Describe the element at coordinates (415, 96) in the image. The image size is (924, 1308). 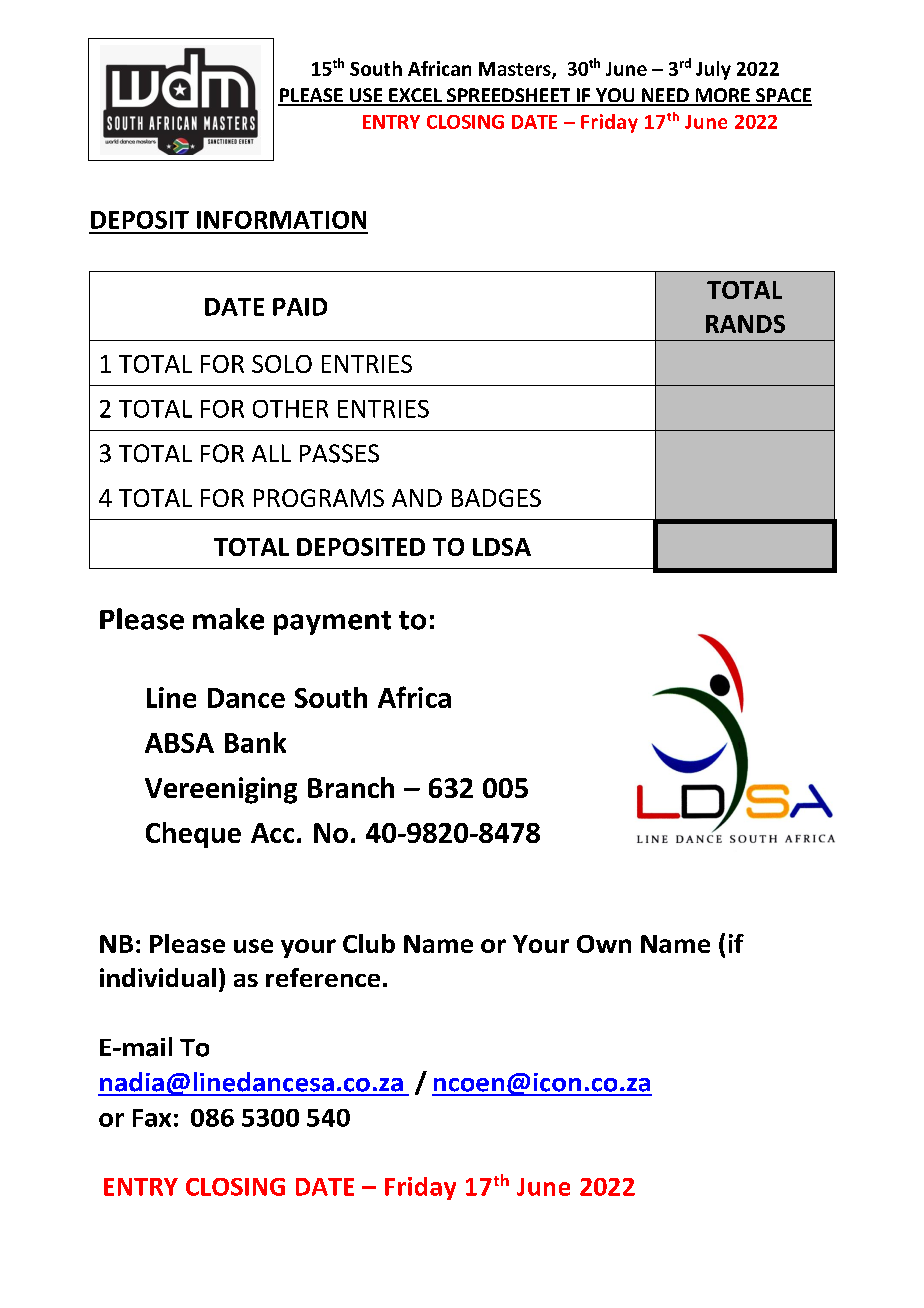
I see `EXCEL` at that location.
